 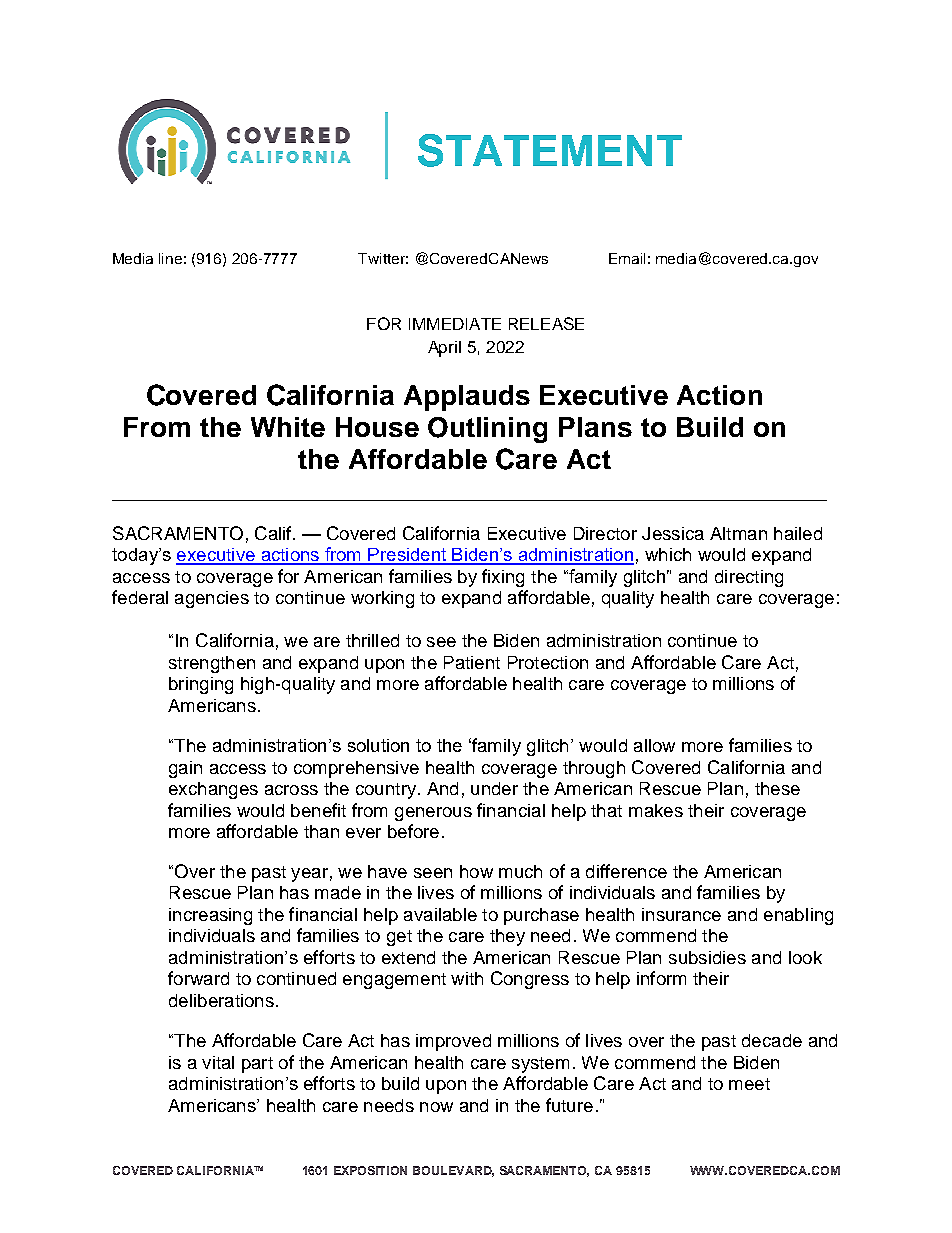 What do you see at coordinates (436, 1107) in the document?
I see `now` at bounding box center [436, 1107].
